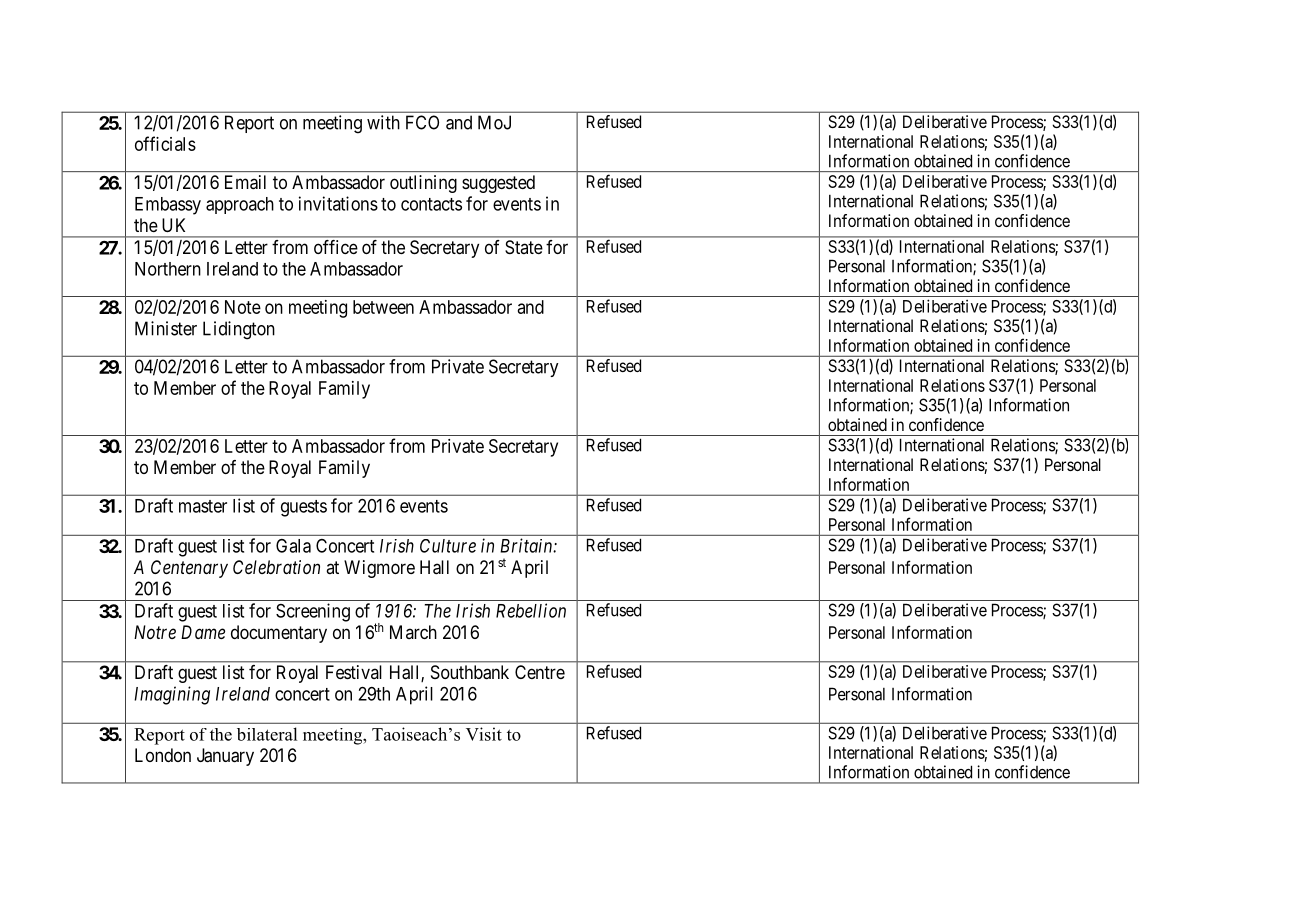  What do you see at coordinates (524, 247) in the image?
I see `State` at bounding box center [524, 247].
